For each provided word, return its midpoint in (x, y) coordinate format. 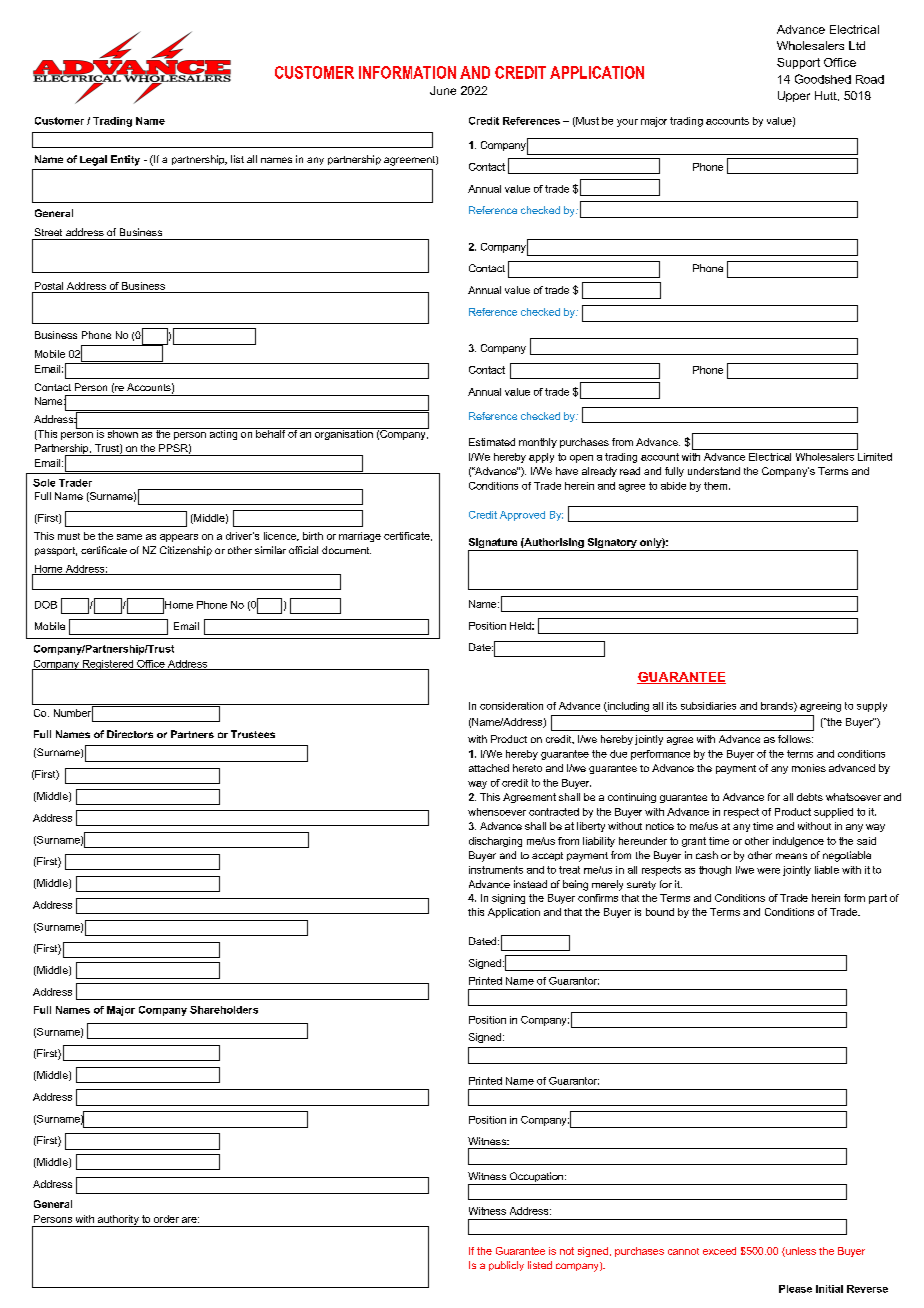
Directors (130, 734)
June (443, 90)
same (129, 537)
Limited (875, 457)
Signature (494, 544)
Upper (794, 96)
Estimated (492, 442)
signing (508, 899)
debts (810, 797)
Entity (125, 160)
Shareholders (224, 1010)
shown (122, 433)
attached (489, 768)
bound (660, 912)
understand (714, 471)
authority (118, 1221)
